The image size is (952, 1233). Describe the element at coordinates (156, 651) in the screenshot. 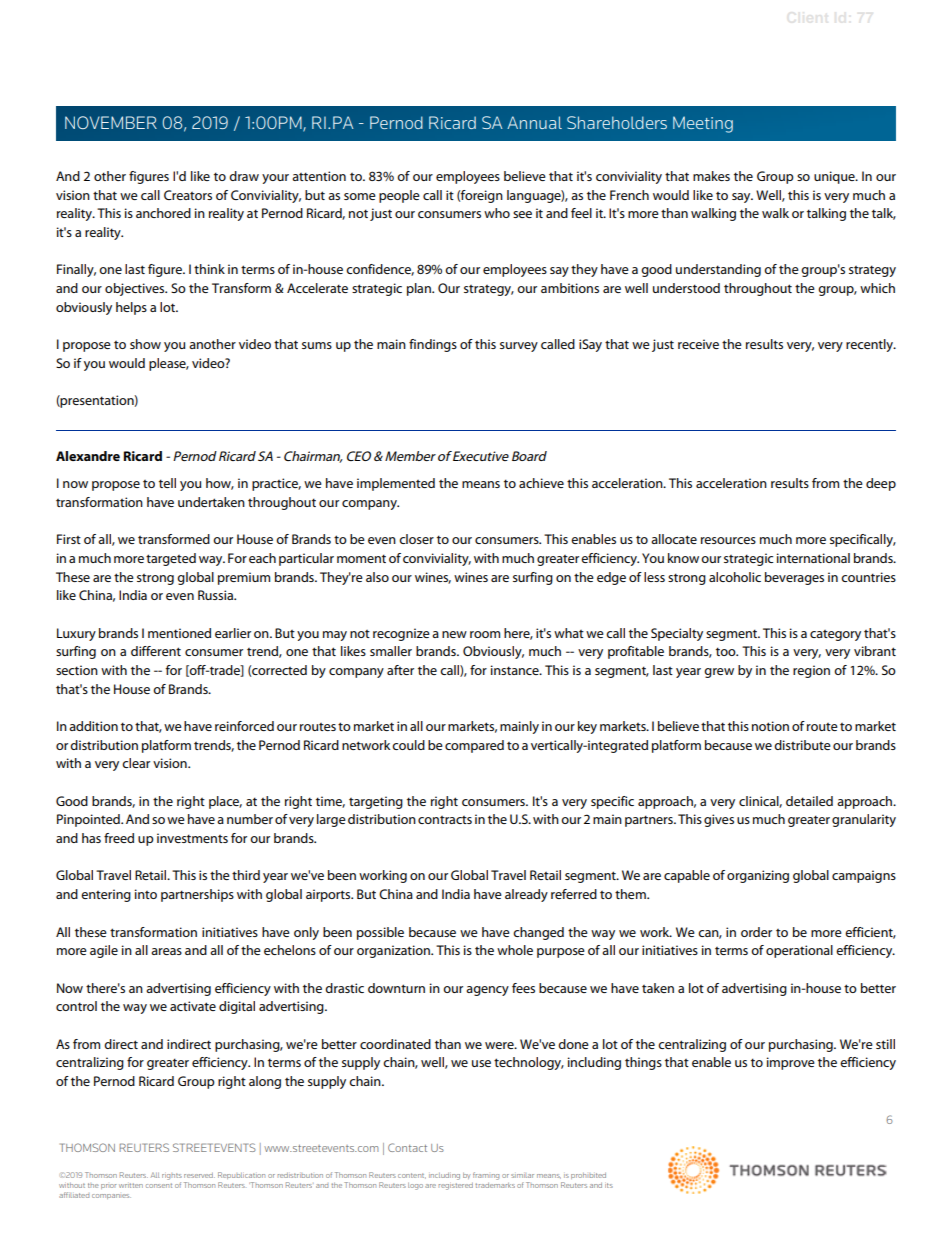

I see `different` at that location.
